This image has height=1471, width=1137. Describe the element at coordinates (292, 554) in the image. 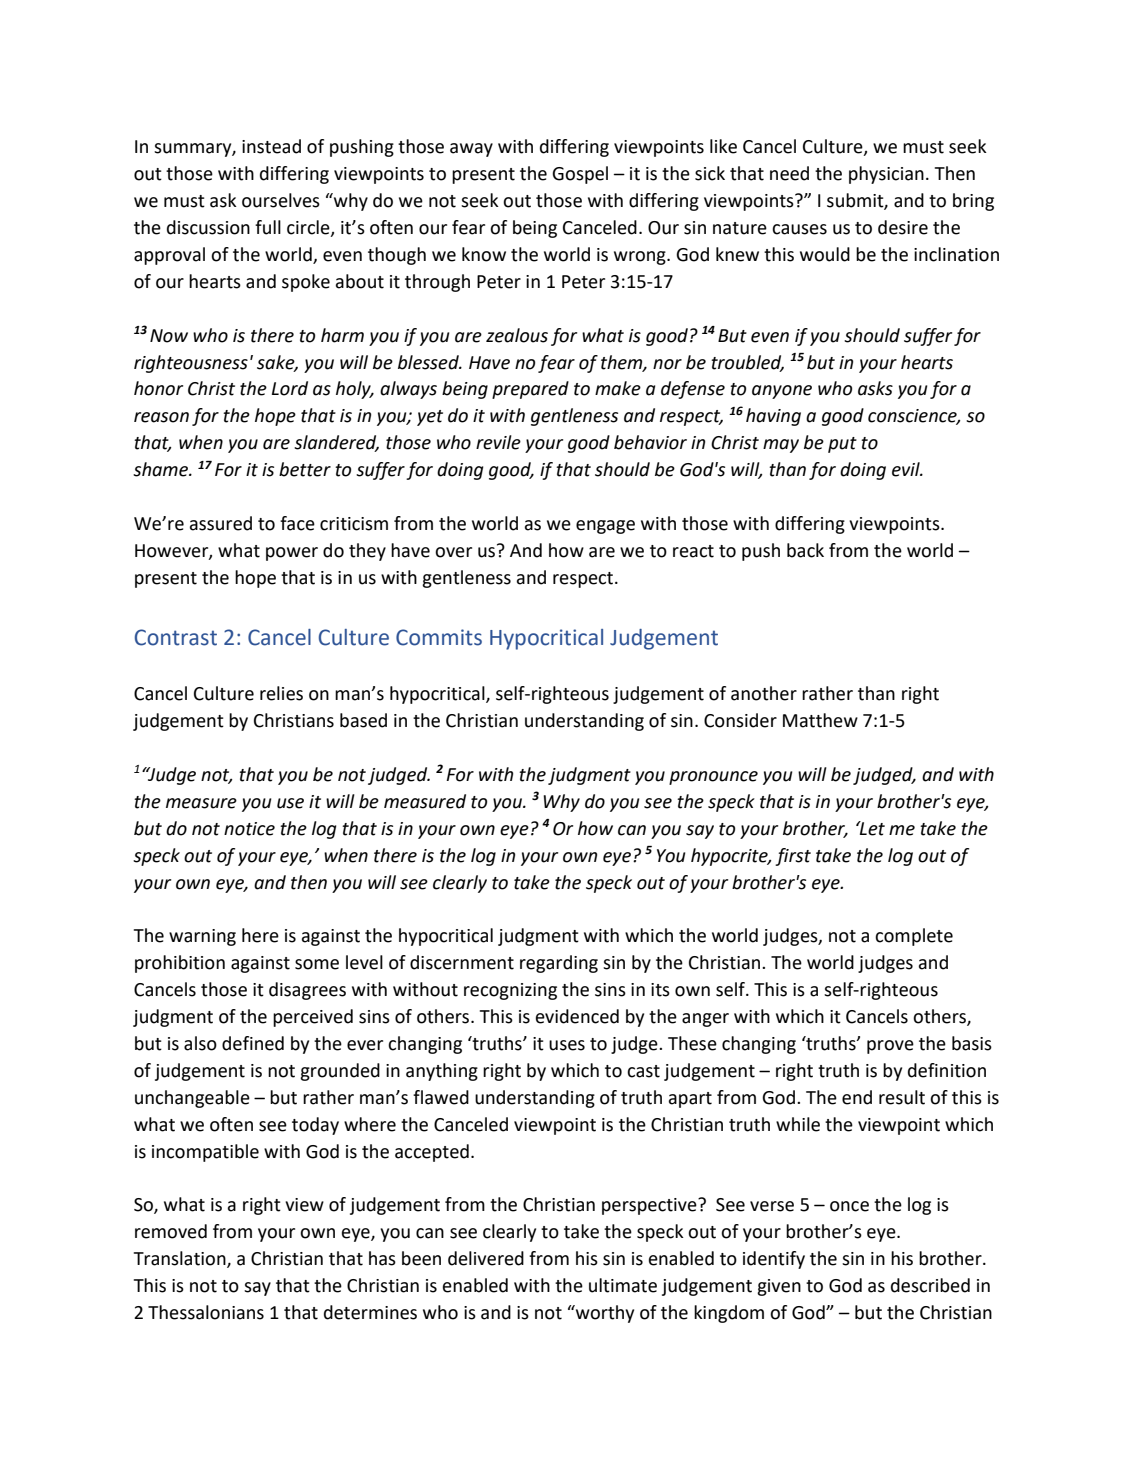

I see `power` at that location.
